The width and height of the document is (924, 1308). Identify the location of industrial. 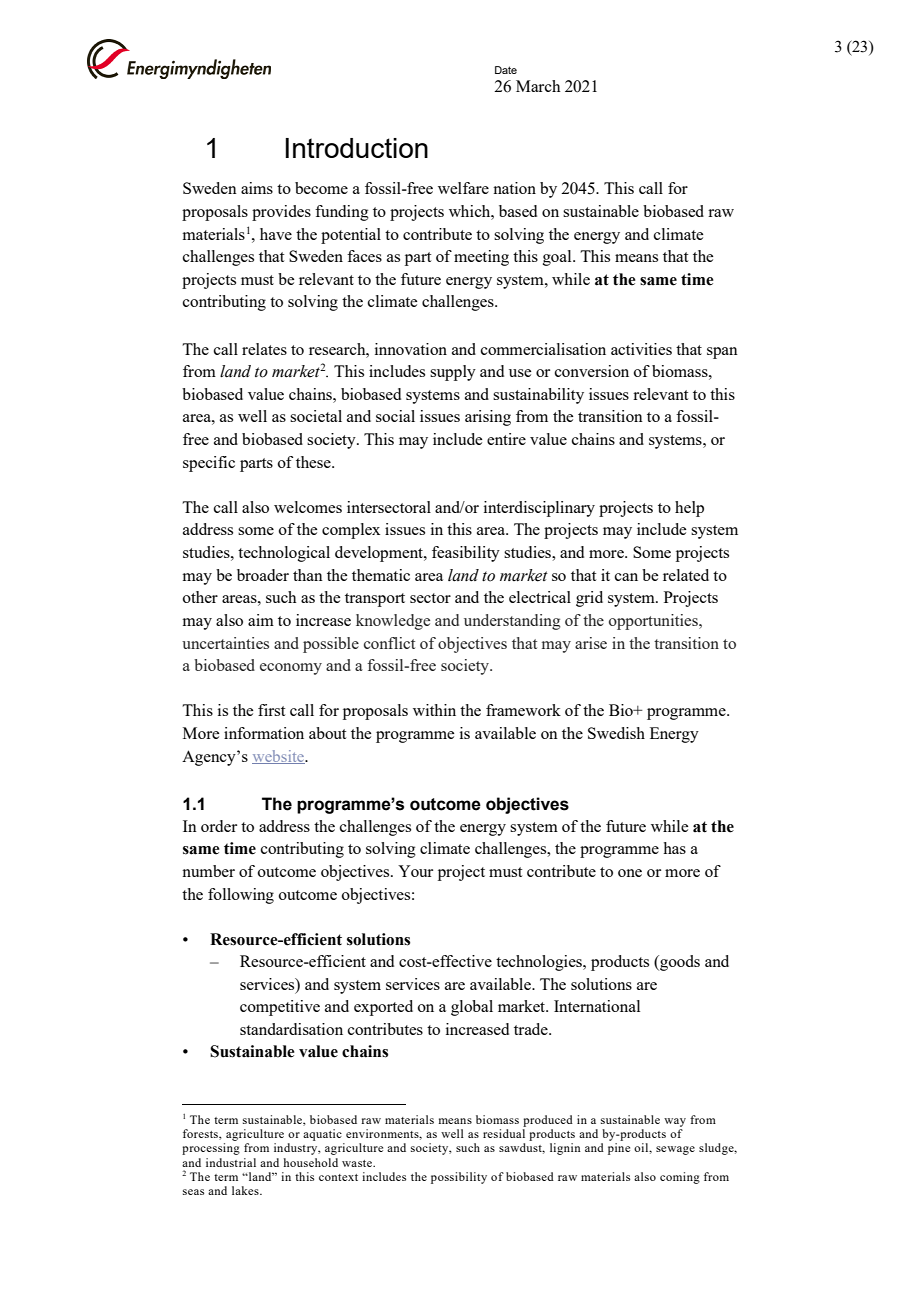
(231, 1162).
